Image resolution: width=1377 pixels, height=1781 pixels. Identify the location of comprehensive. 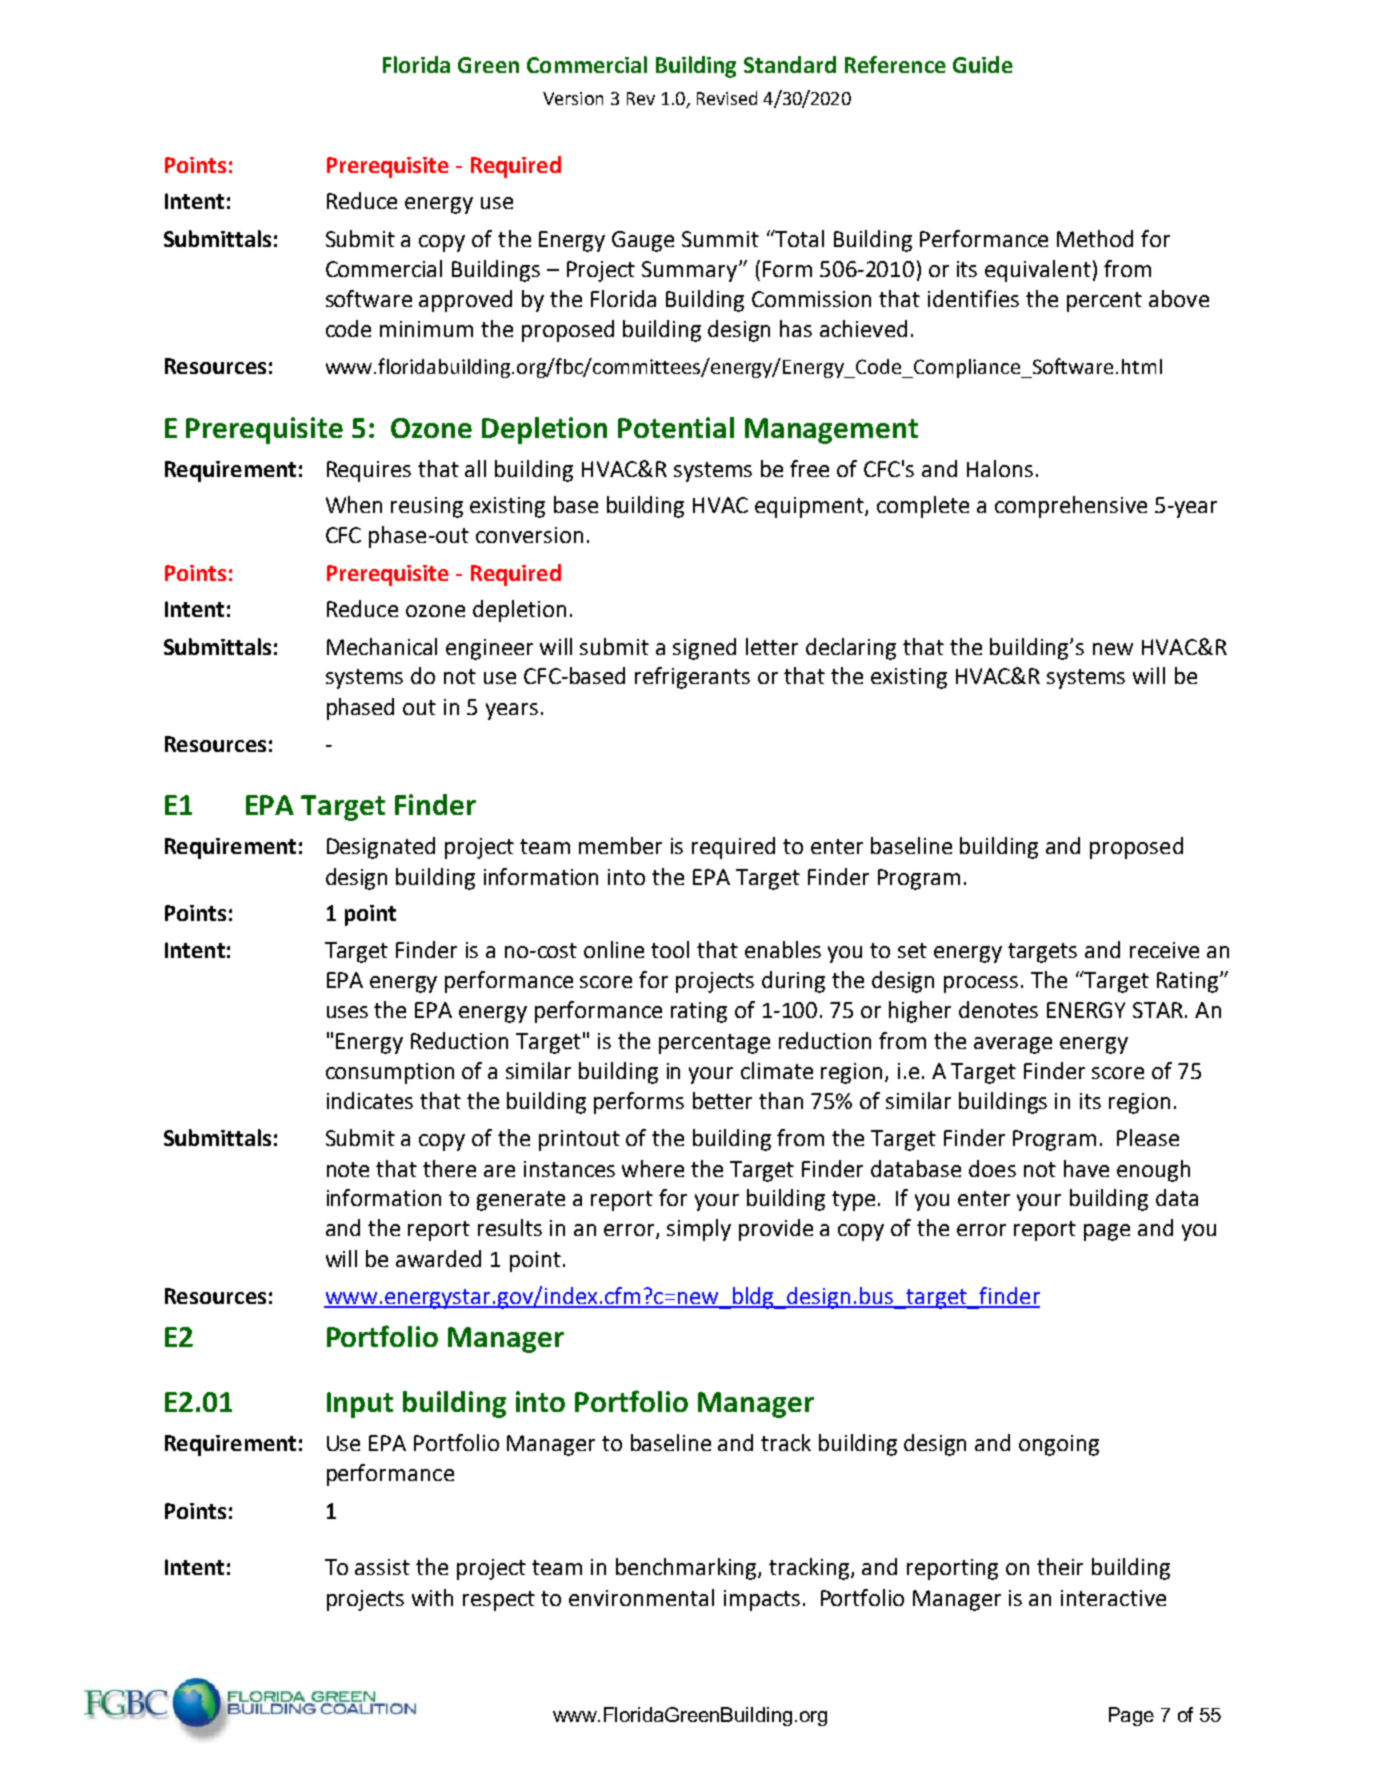
(1071, 507).
